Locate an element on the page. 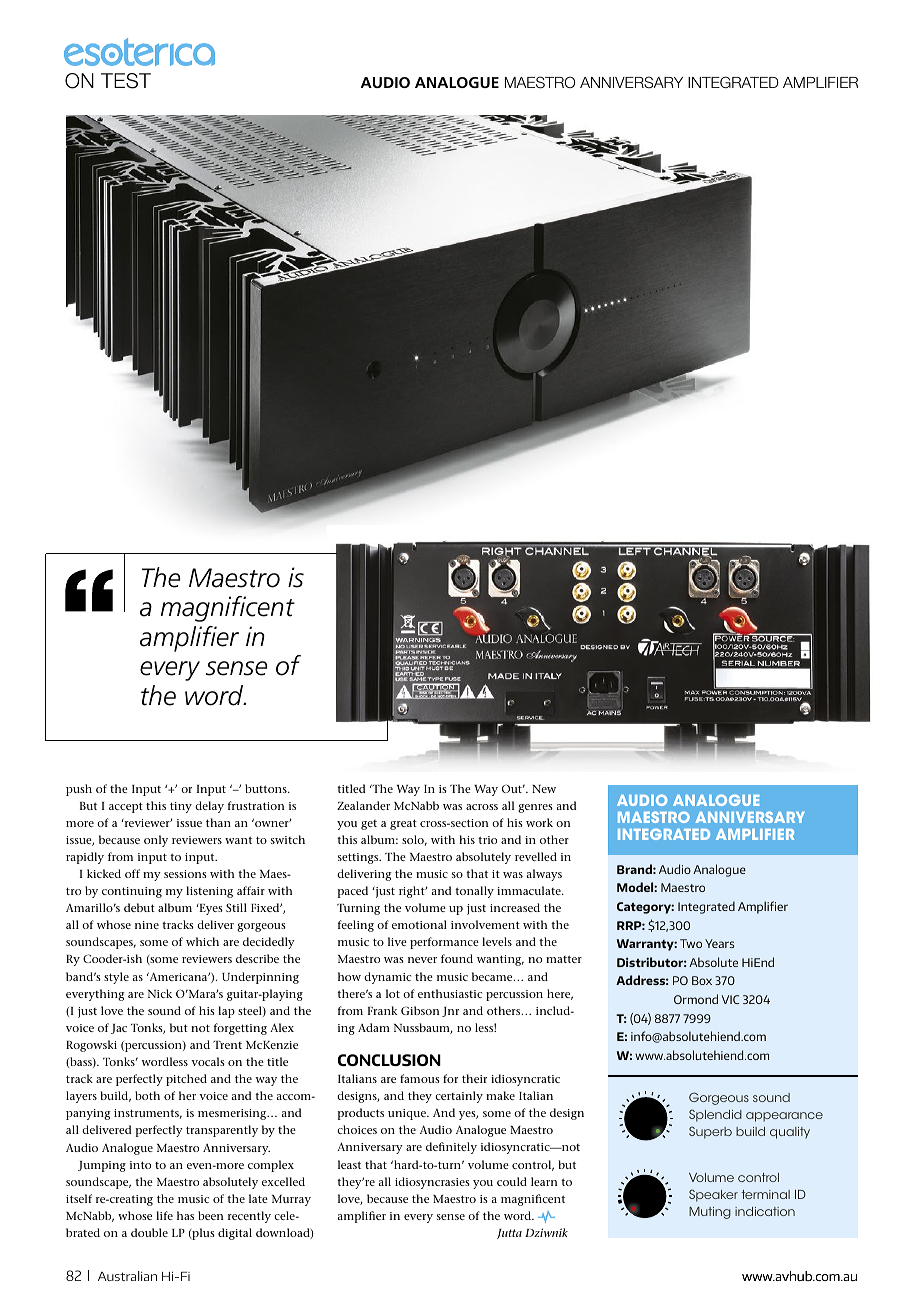 This page has height=1308, width=924. New is located at coordinates (544, 789).
